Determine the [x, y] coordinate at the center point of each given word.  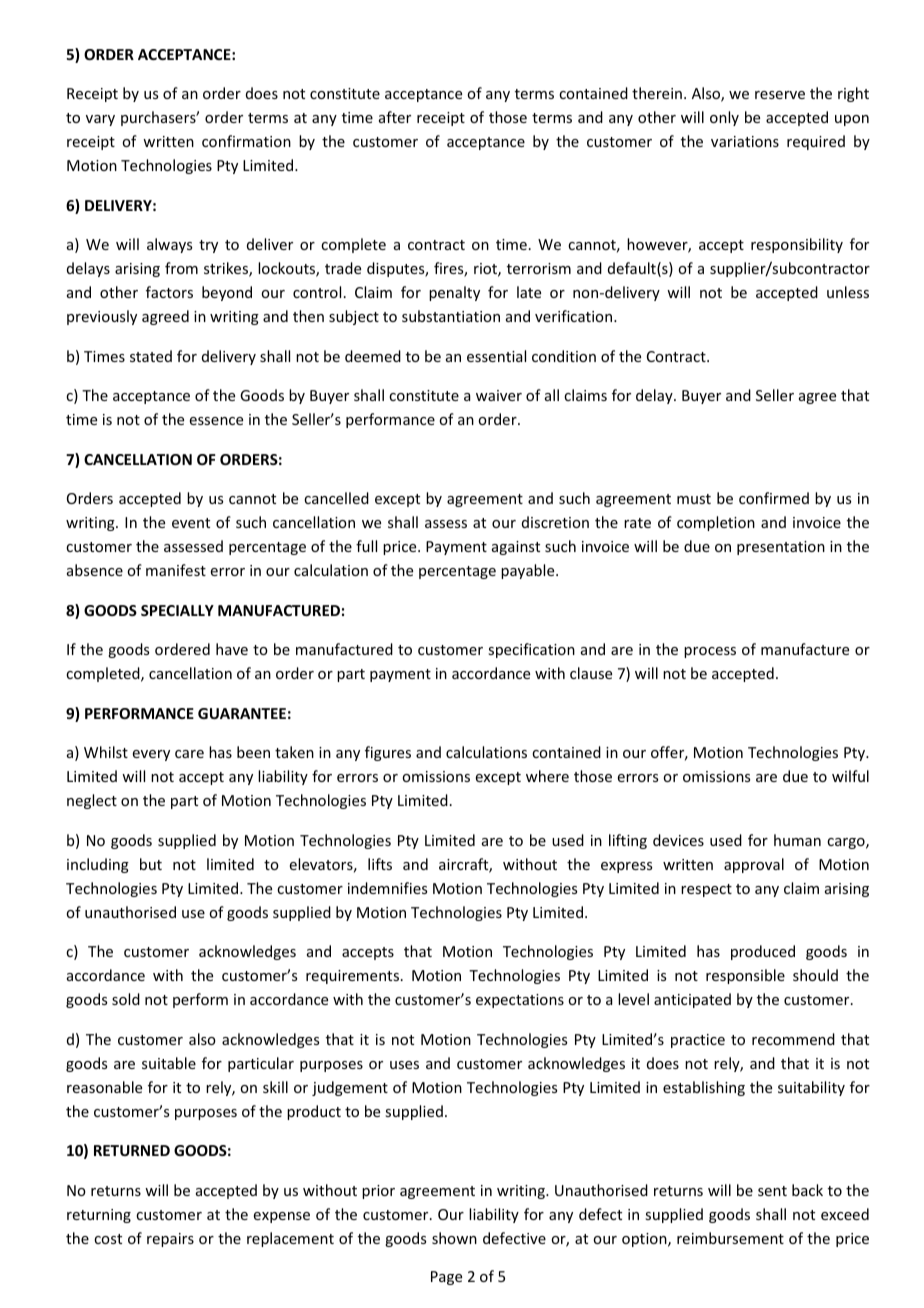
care [189, 754]
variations [745, 141]
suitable [169, 1063]
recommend [793, 1039]
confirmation [246, 141]
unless [848, 292]
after [395, 117]
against [516, 548]
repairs [170, 1240]
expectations [520, 1001]
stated [151, 356]
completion [716, 523]
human [797, 840]
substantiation [451, 316]
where [547, 776]
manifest [176, 570]
